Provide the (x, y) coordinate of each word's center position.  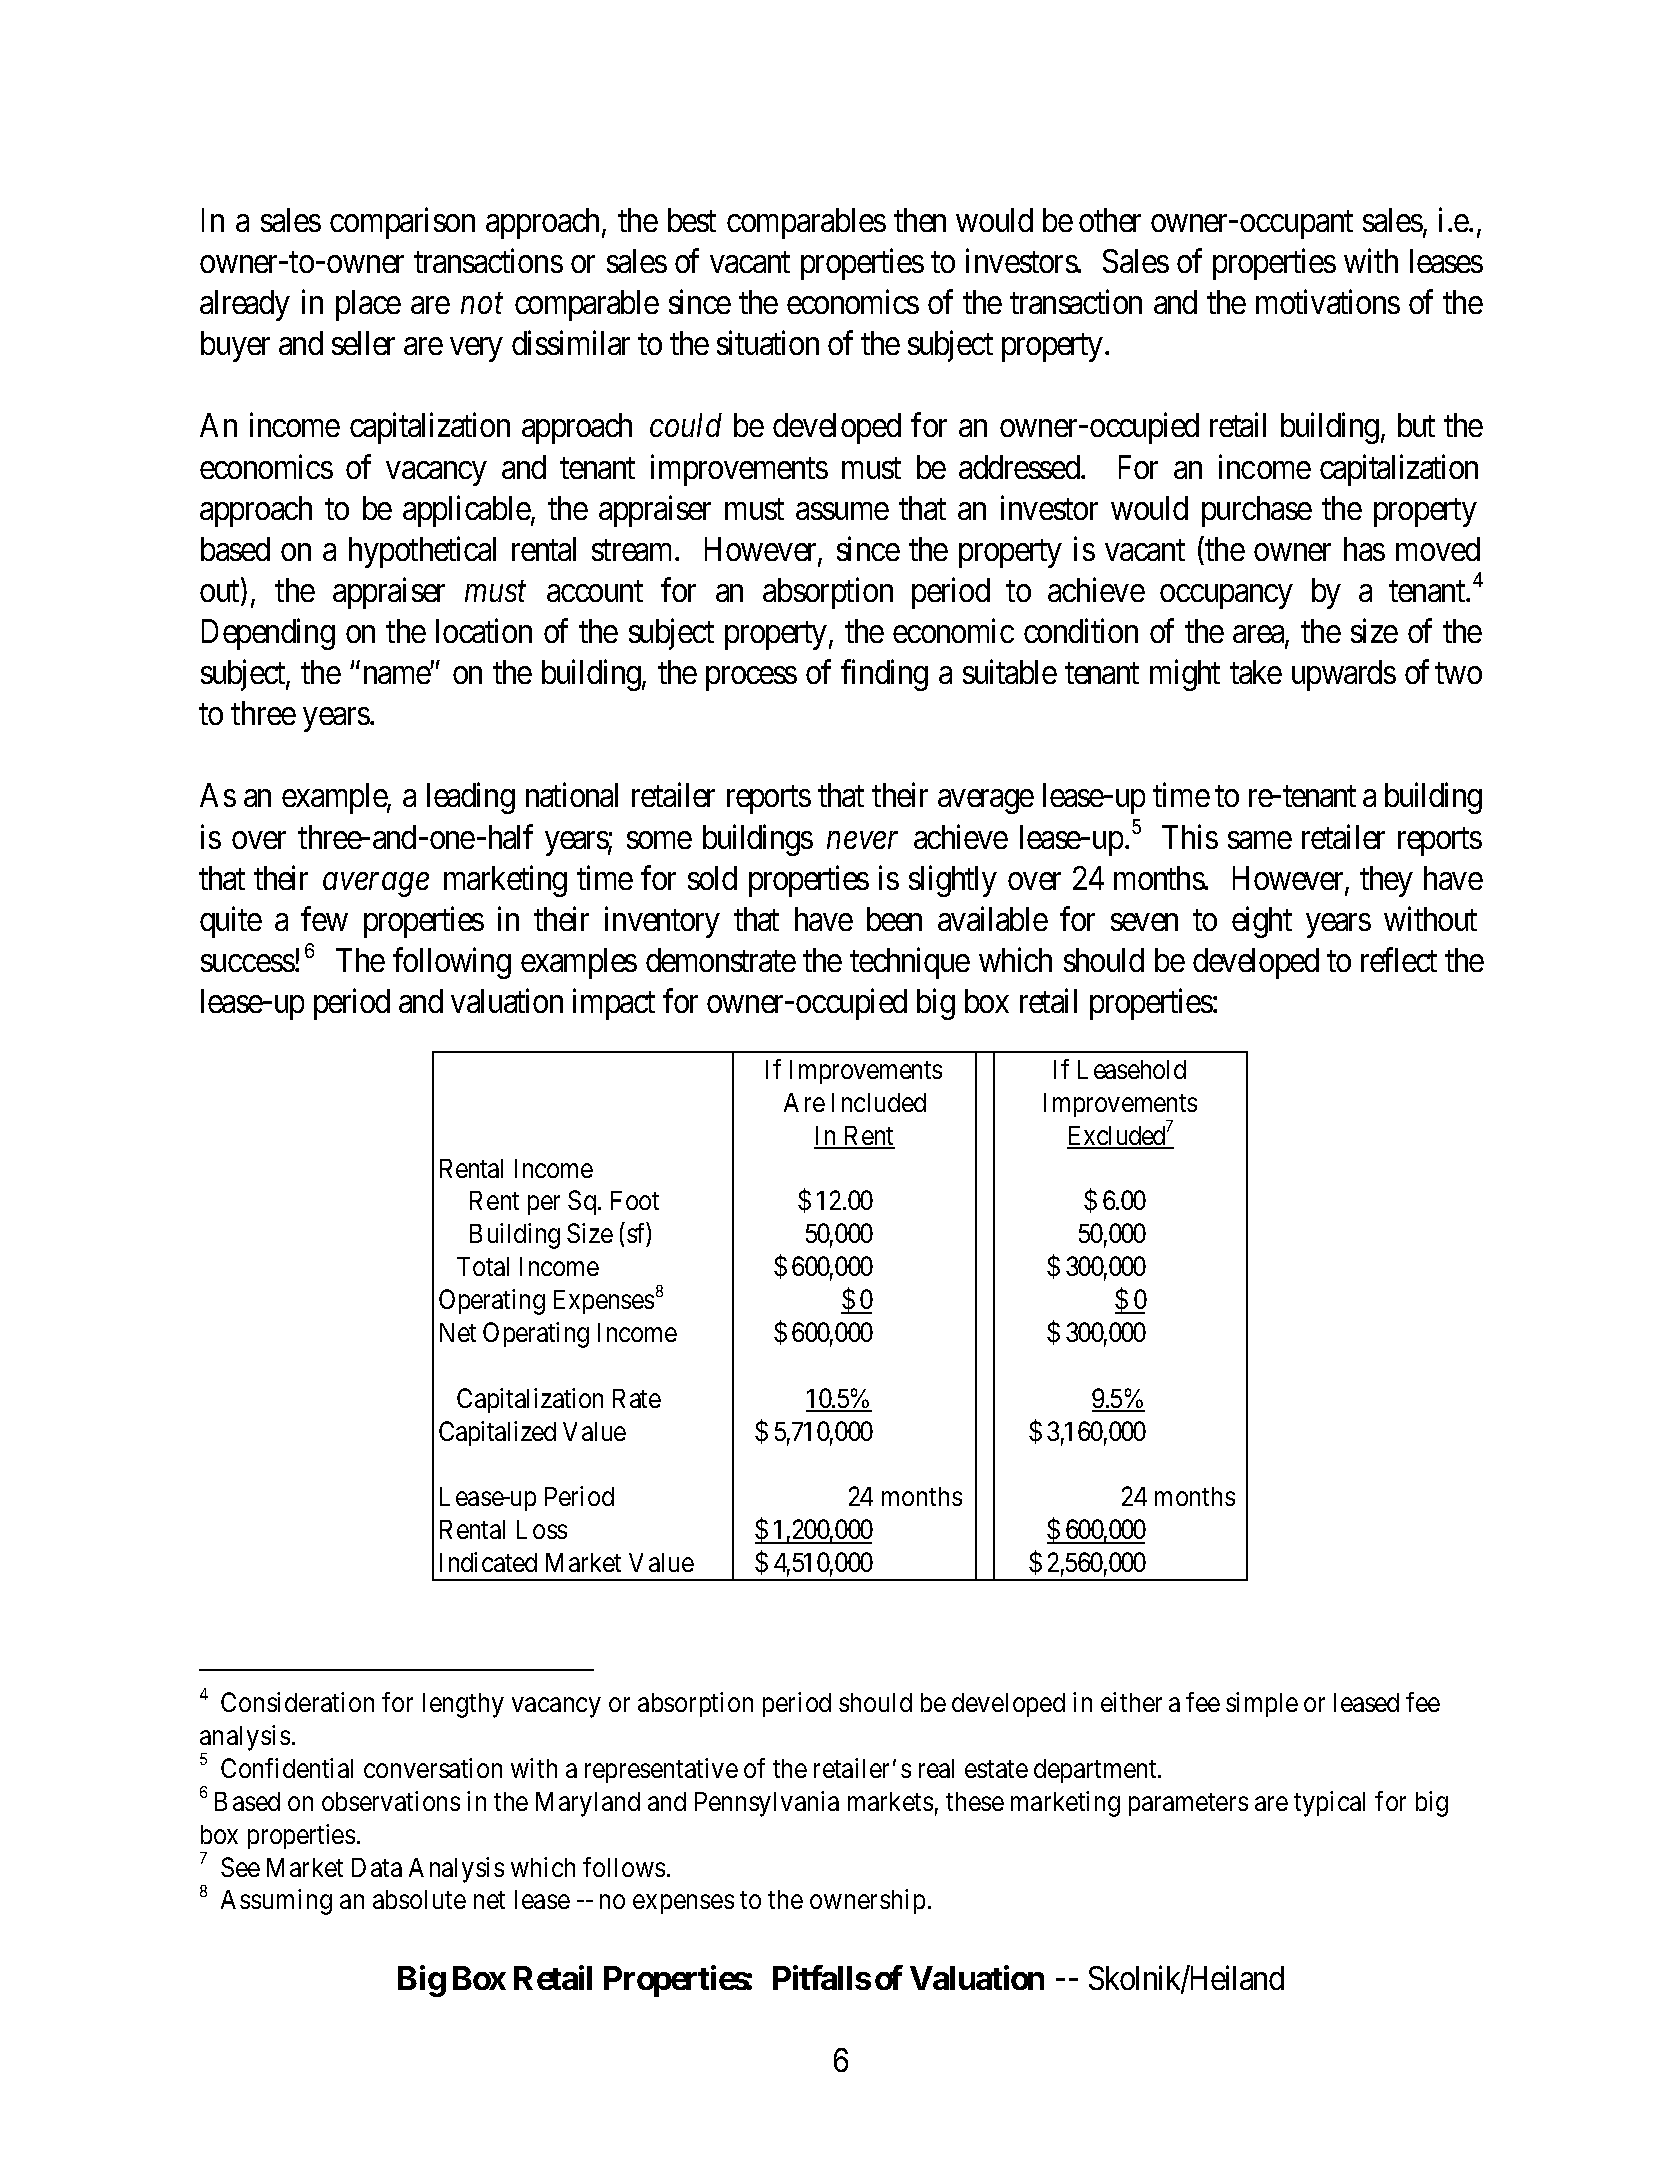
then (920, 220)
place (368, 305)
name (398, 675)
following (452, 963)
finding (884, 675)
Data (377, 1867)
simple (1262, 1704)
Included (879, 1102)
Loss (542, 1529)
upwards (1344, 675)
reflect (1399, 959)
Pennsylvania (767, 1804)
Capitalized (497, 1433)
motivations (1328, 302)
